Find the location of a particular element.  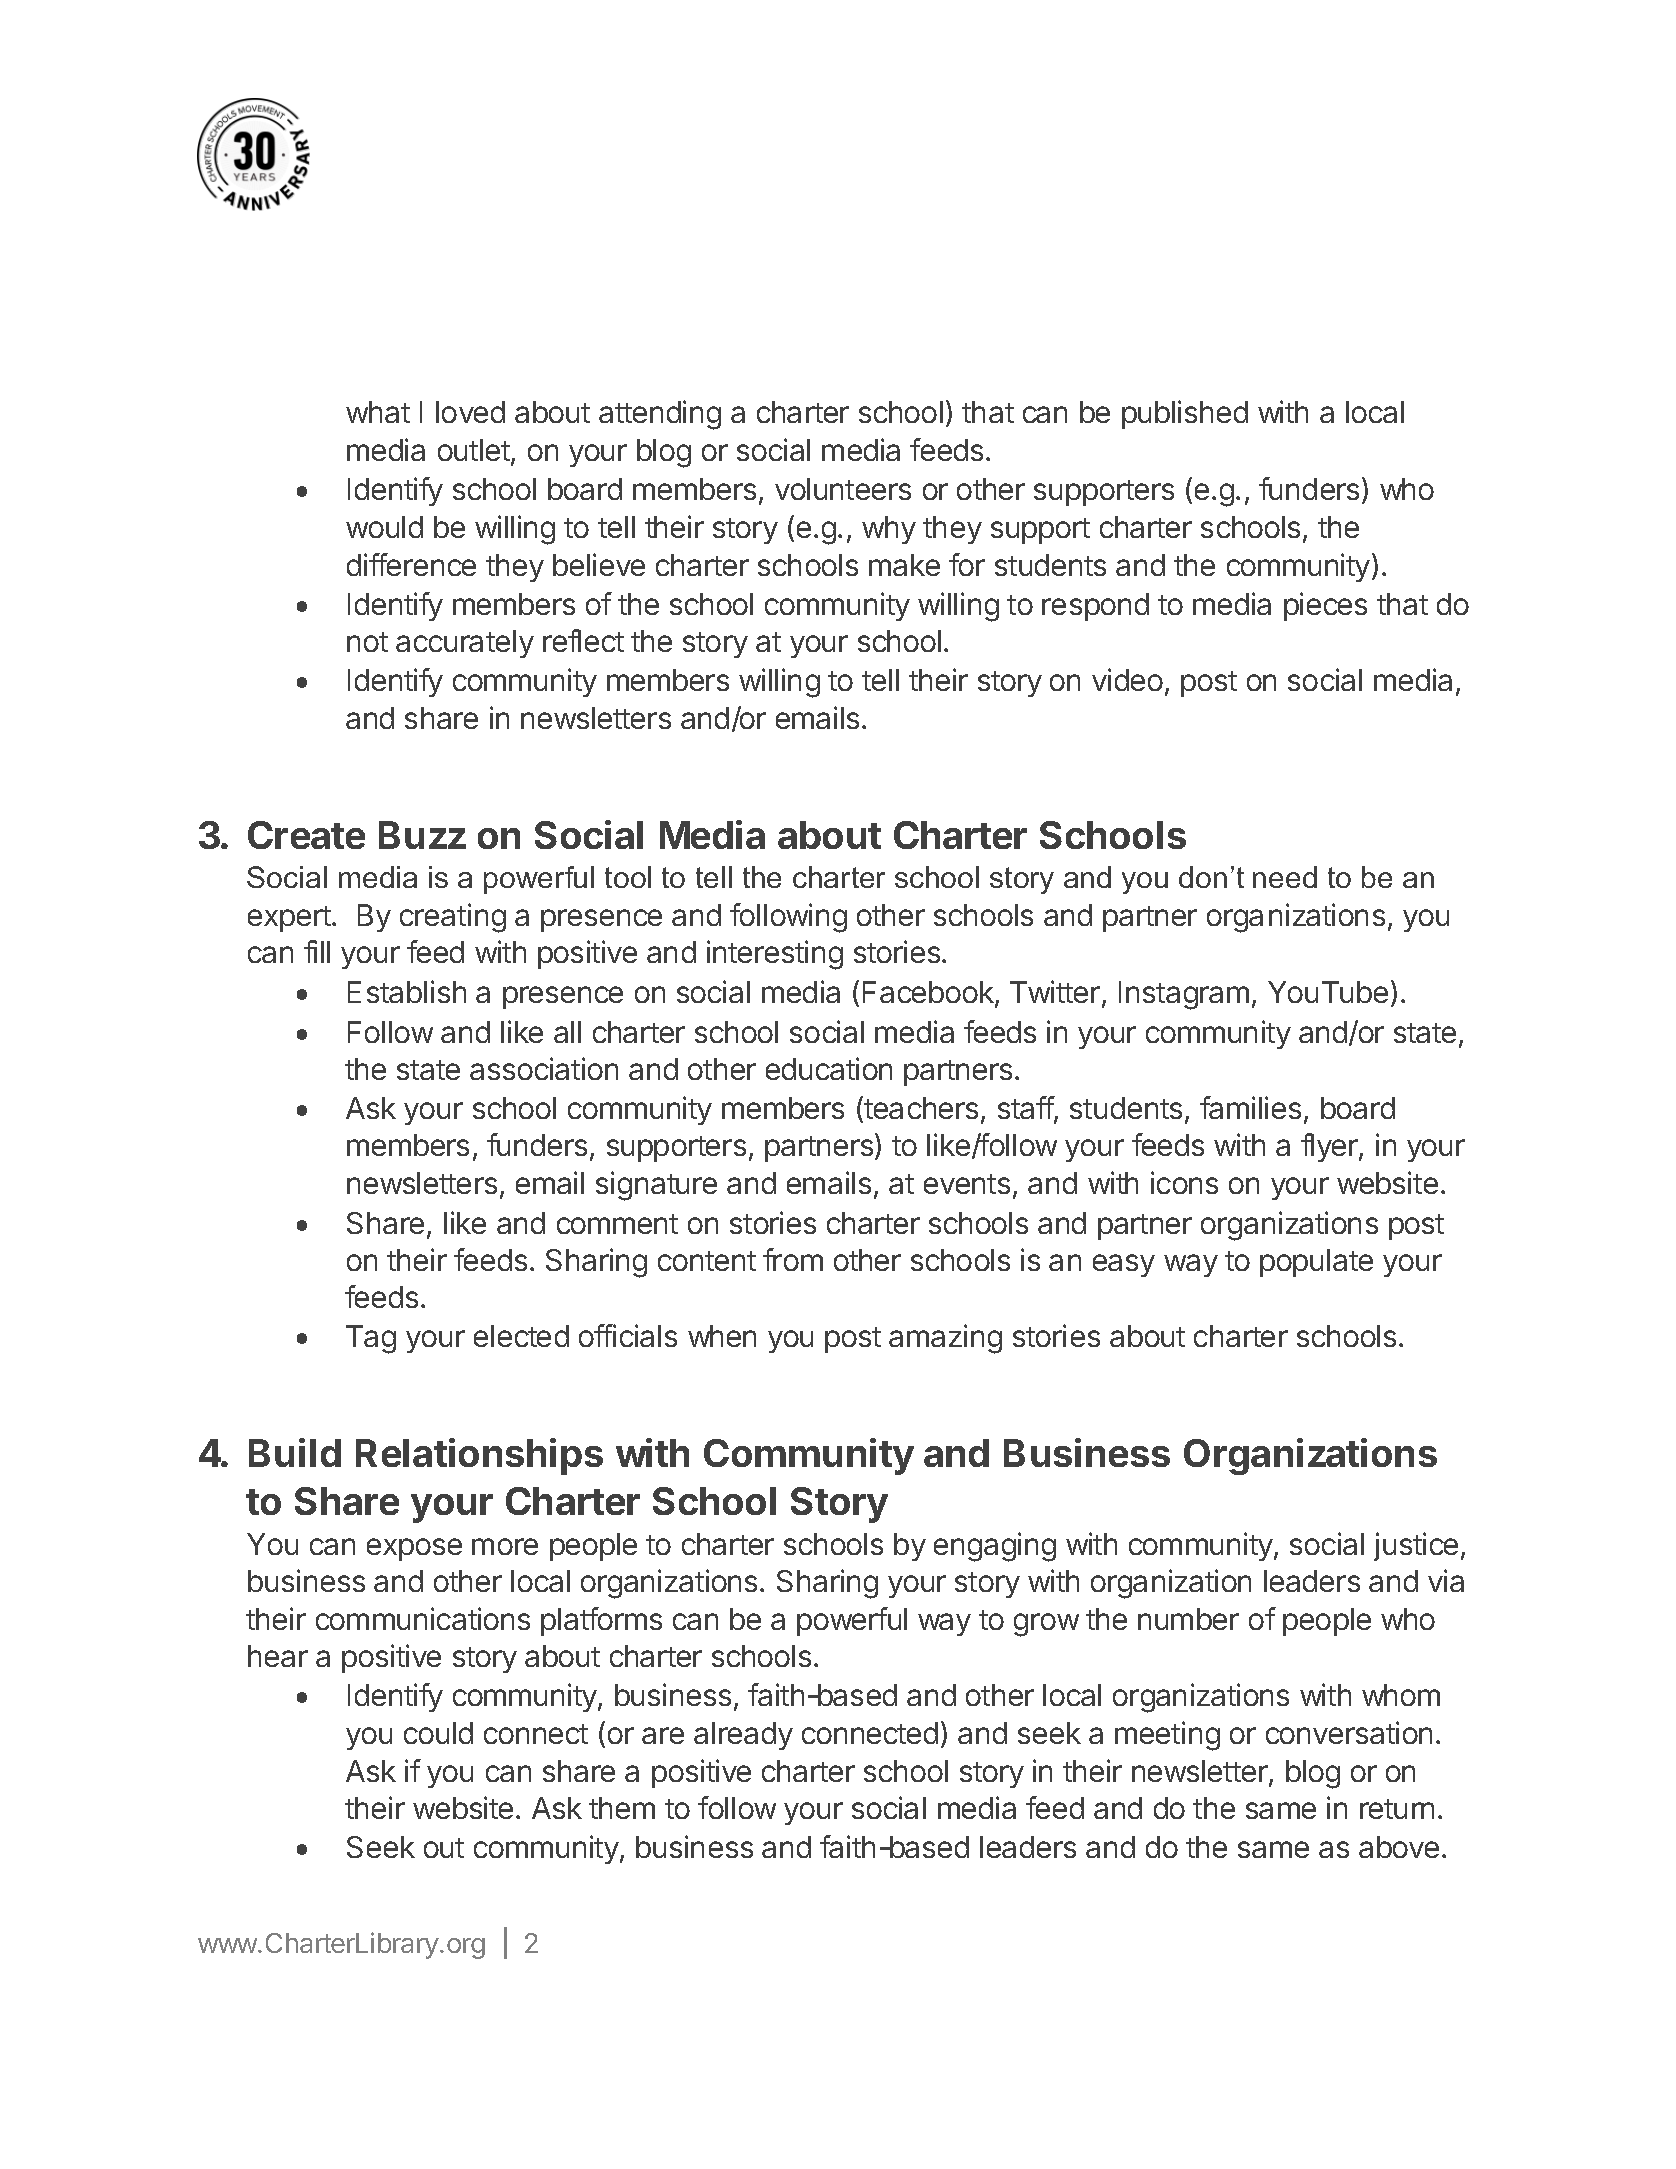

return is located at coordinates (1397, 1809).
